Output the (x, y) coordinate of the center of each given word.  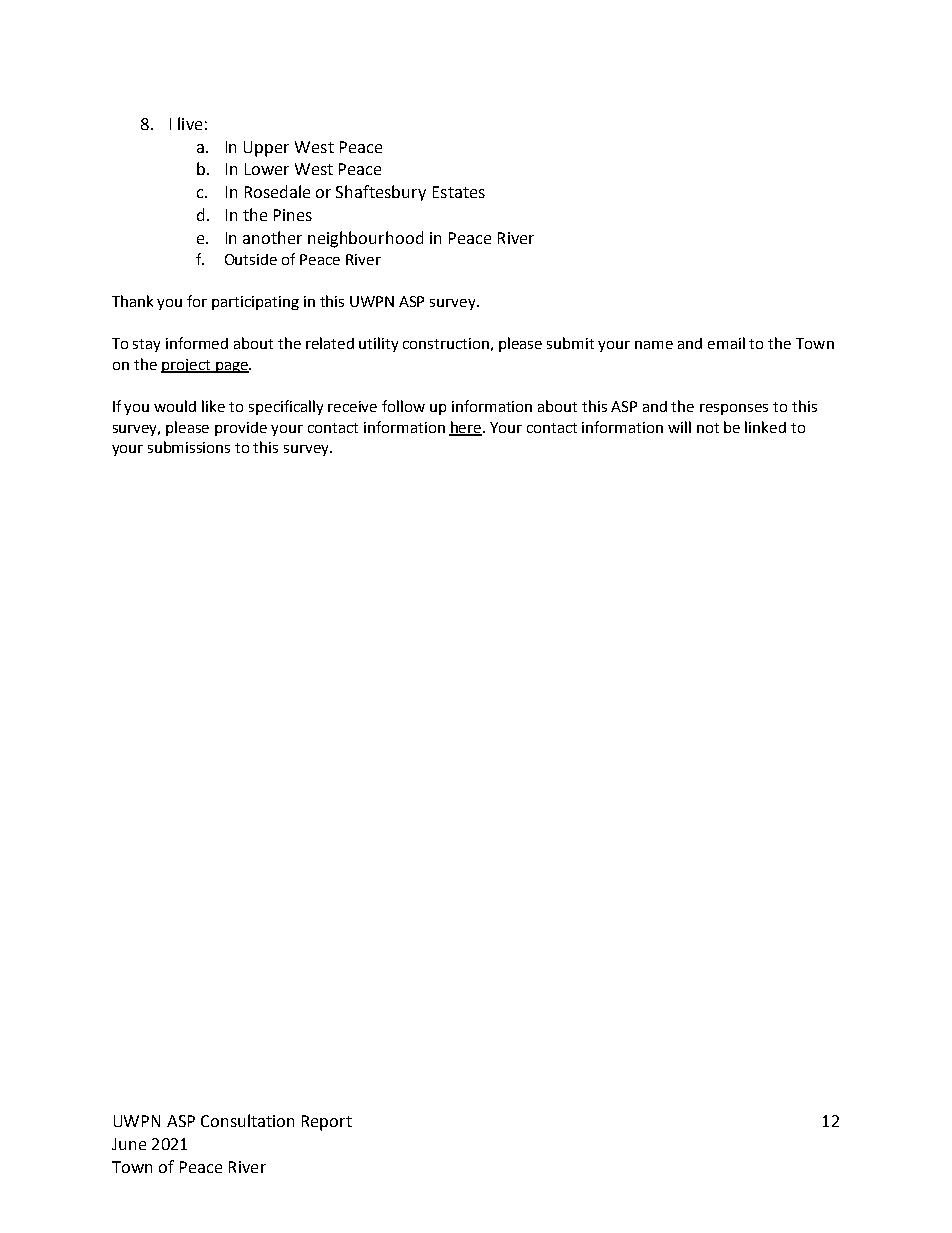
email (726, 343)
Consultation (247, 1120)
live (190, 123)
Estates (459, 192)
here (465, 428)
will (679, 427)
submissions (189, 447)
